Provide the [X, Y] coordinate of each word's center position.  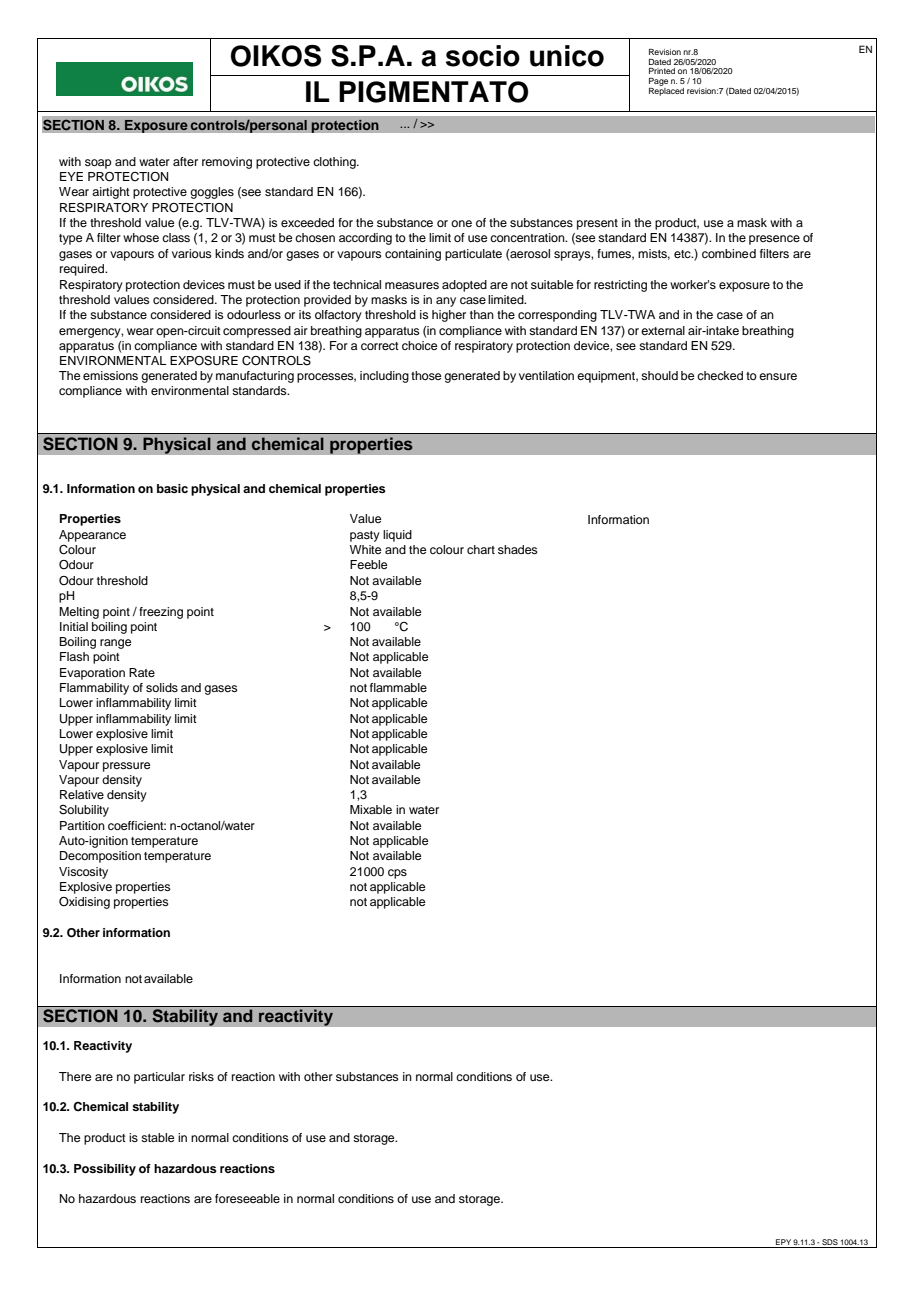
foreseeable [247, 1198]
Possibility [105, 1170]
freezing [161, 613]
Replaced [666, 92]
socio [483, 56]
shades [518, 549]
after [185, 161]
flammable [398, 687]
